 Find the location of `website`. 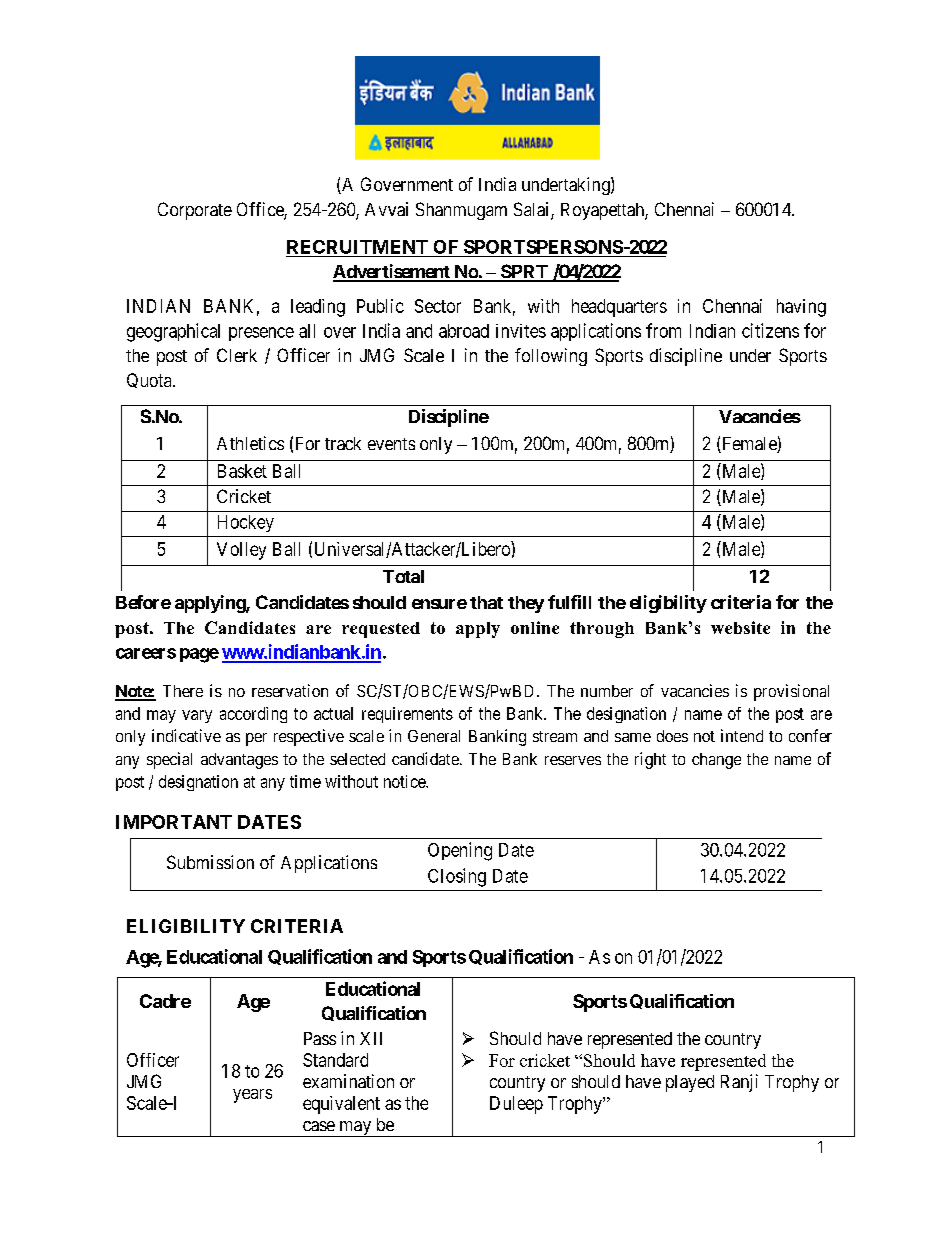

website is located at coordinates (740, 627).
